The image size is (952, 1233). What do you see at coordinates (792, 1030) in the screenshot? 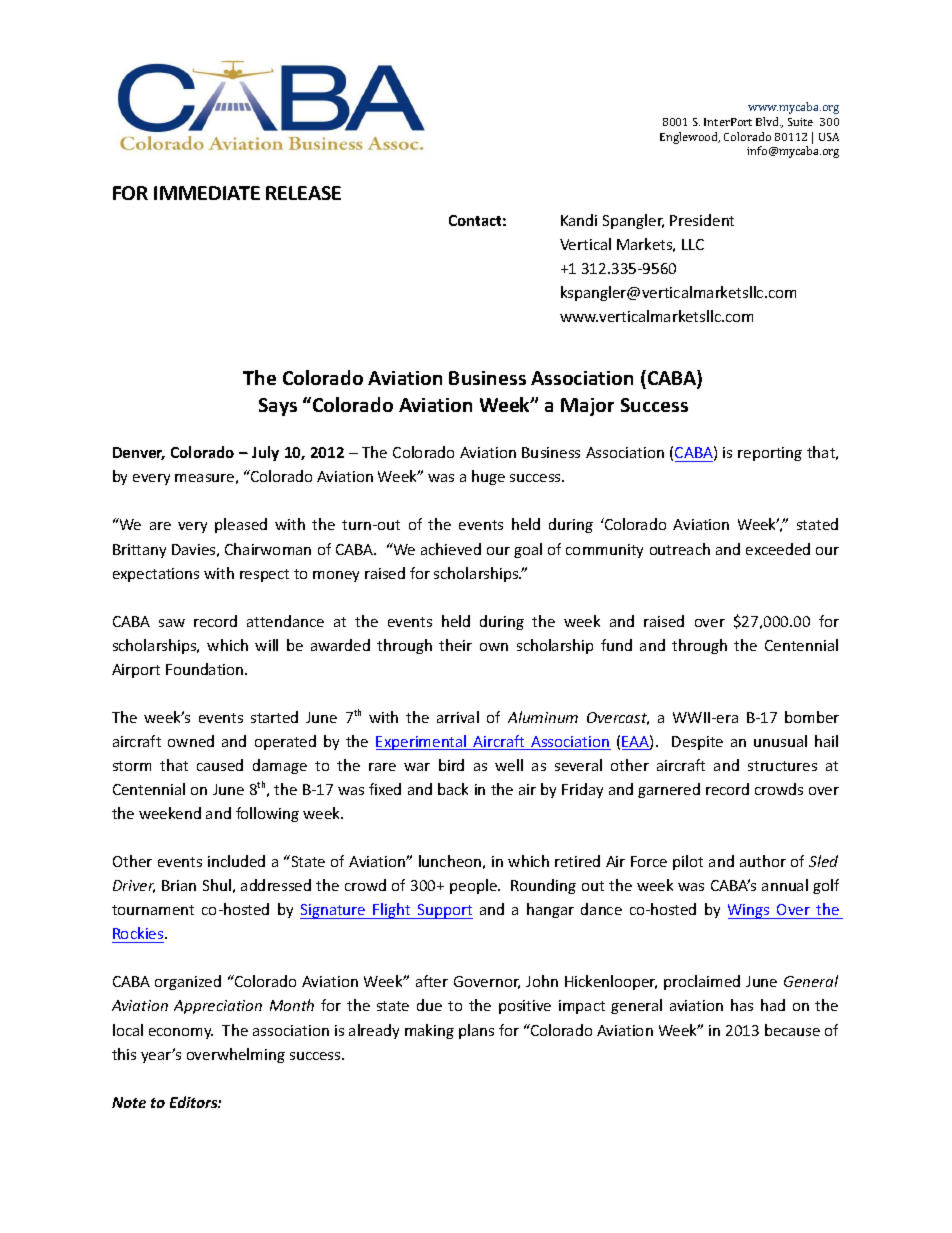
I see `because` at bounding box center [792, 1030].
